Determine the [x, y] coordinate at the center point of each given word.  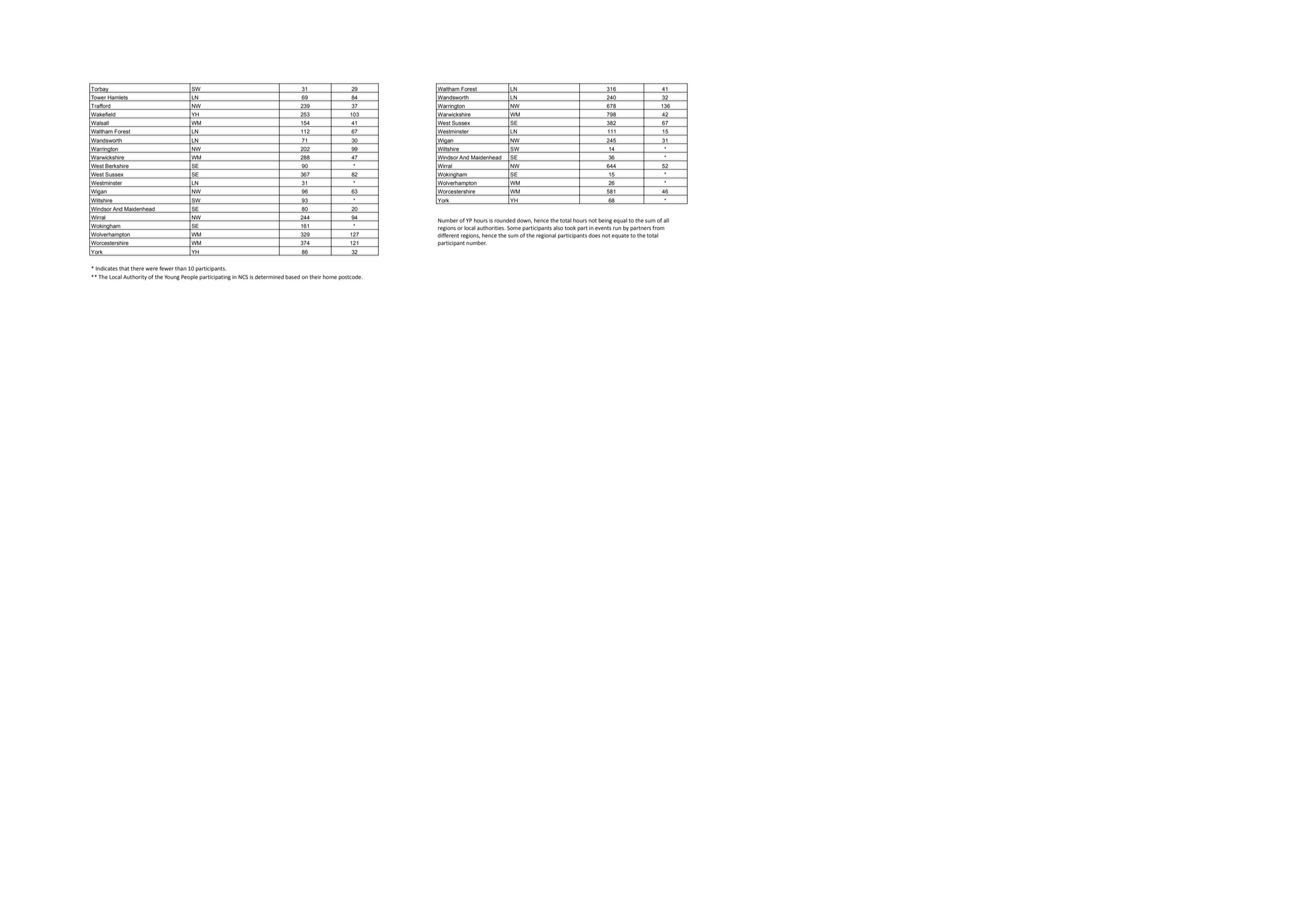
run [617, 228]
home [330, 277]
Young [172, 277]
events [603, 228]
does [594, 235]
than [181, 268]
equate [620, 236]
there [137, 268]
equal [620, 221]
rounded [505, 220]
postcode [350, 277]
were [151, 269]
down [524, 220]
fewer [166, 268]
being [605, 221]
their [315, 277]
